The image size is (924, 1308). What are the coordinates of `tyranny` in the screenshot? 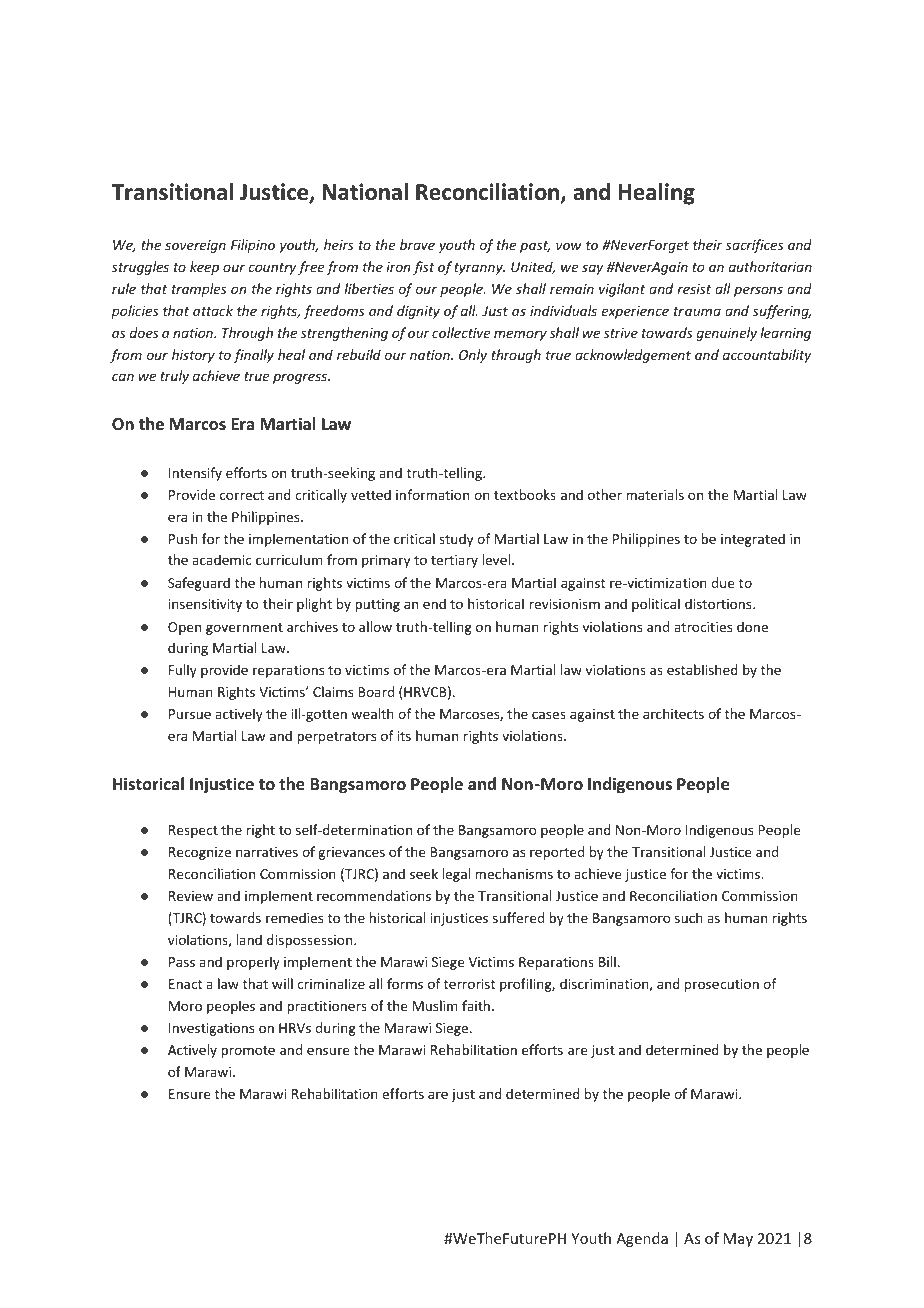 It's located at (479, 269).
